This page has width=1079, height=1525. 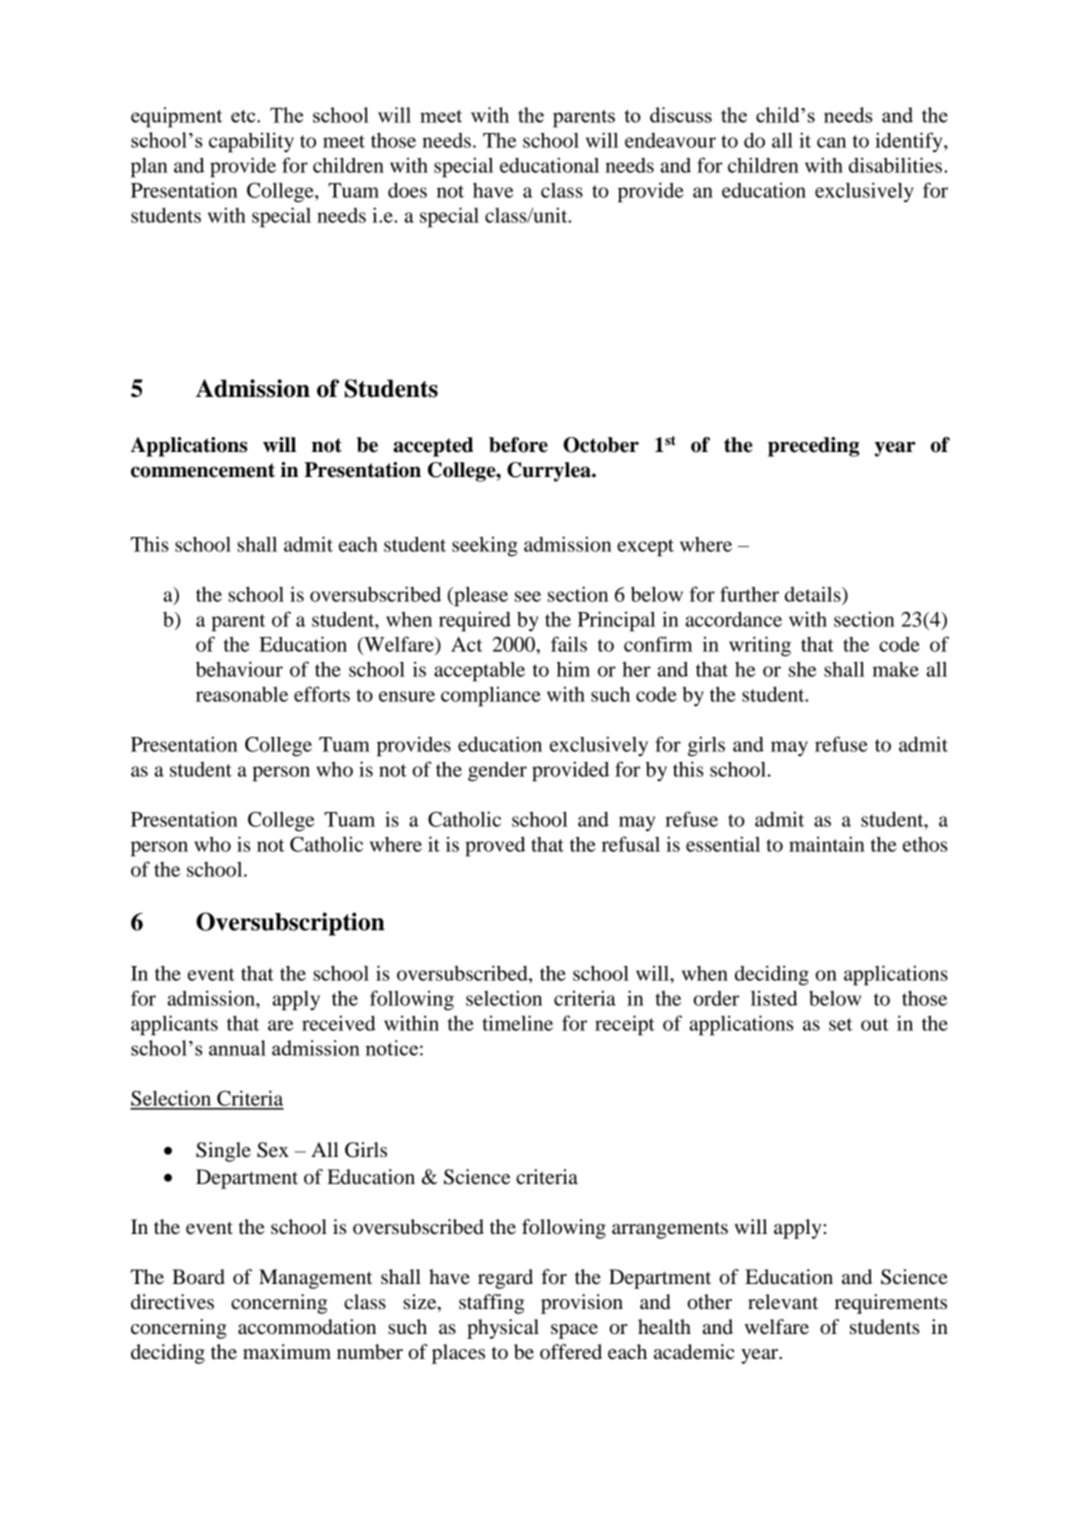 I want to click on disabilities, so click(x=895, y=165).
